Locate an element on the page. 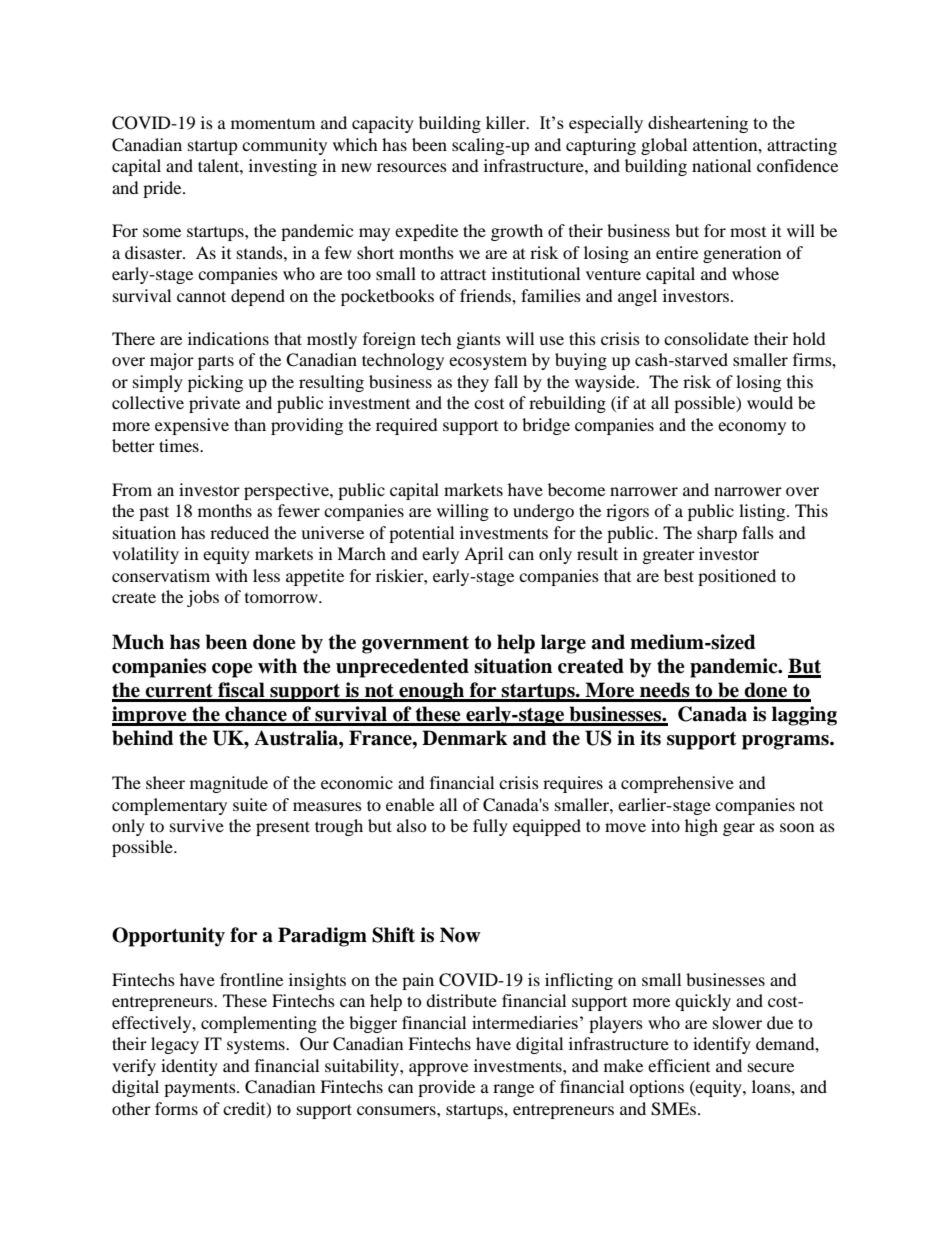 The width and height of the image is (952, 1233). pride is located at coordinates (163, 189).
